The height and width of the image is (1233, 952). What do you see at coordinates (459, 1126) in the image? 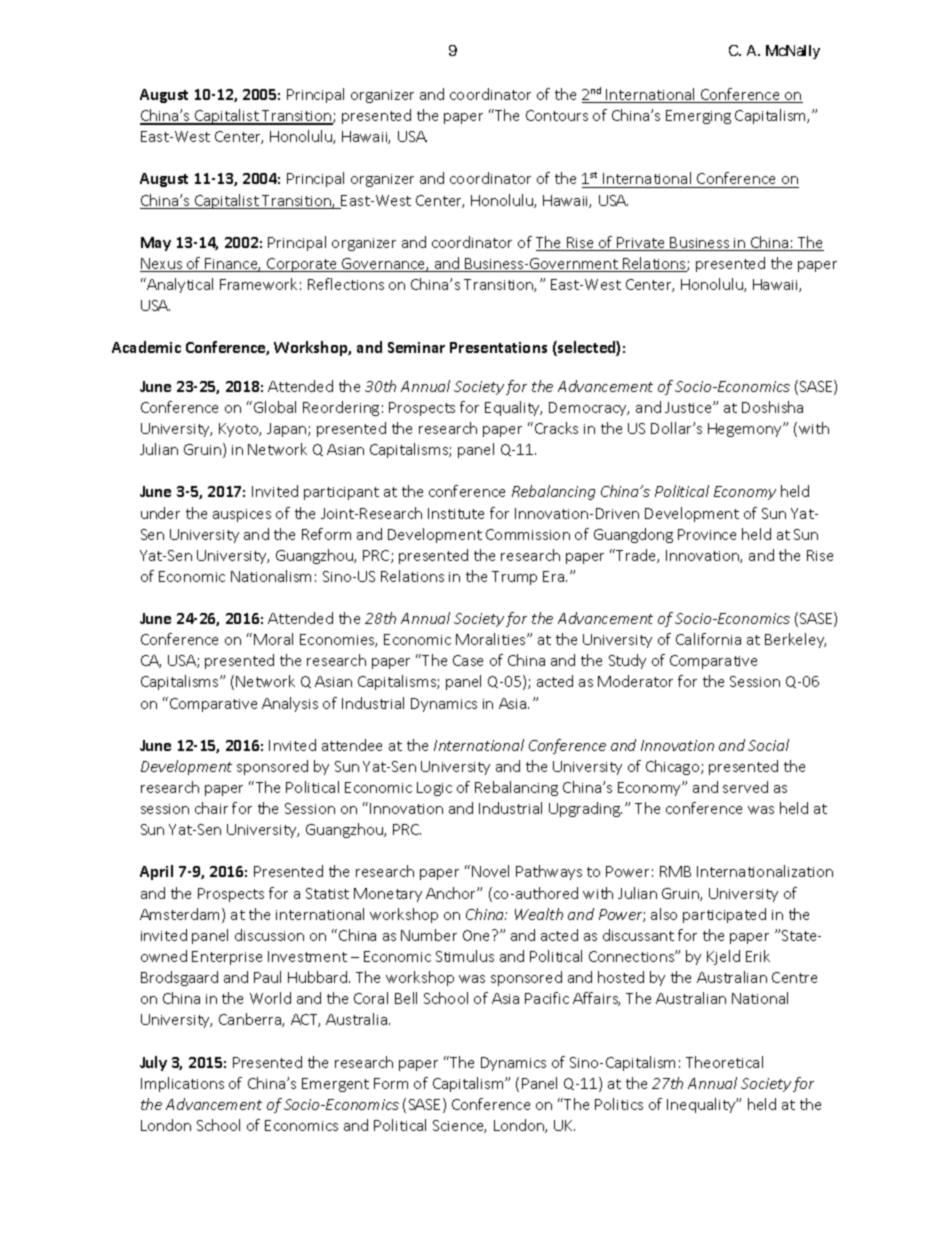
I see `Science` at bounding box center [459, 1126].
